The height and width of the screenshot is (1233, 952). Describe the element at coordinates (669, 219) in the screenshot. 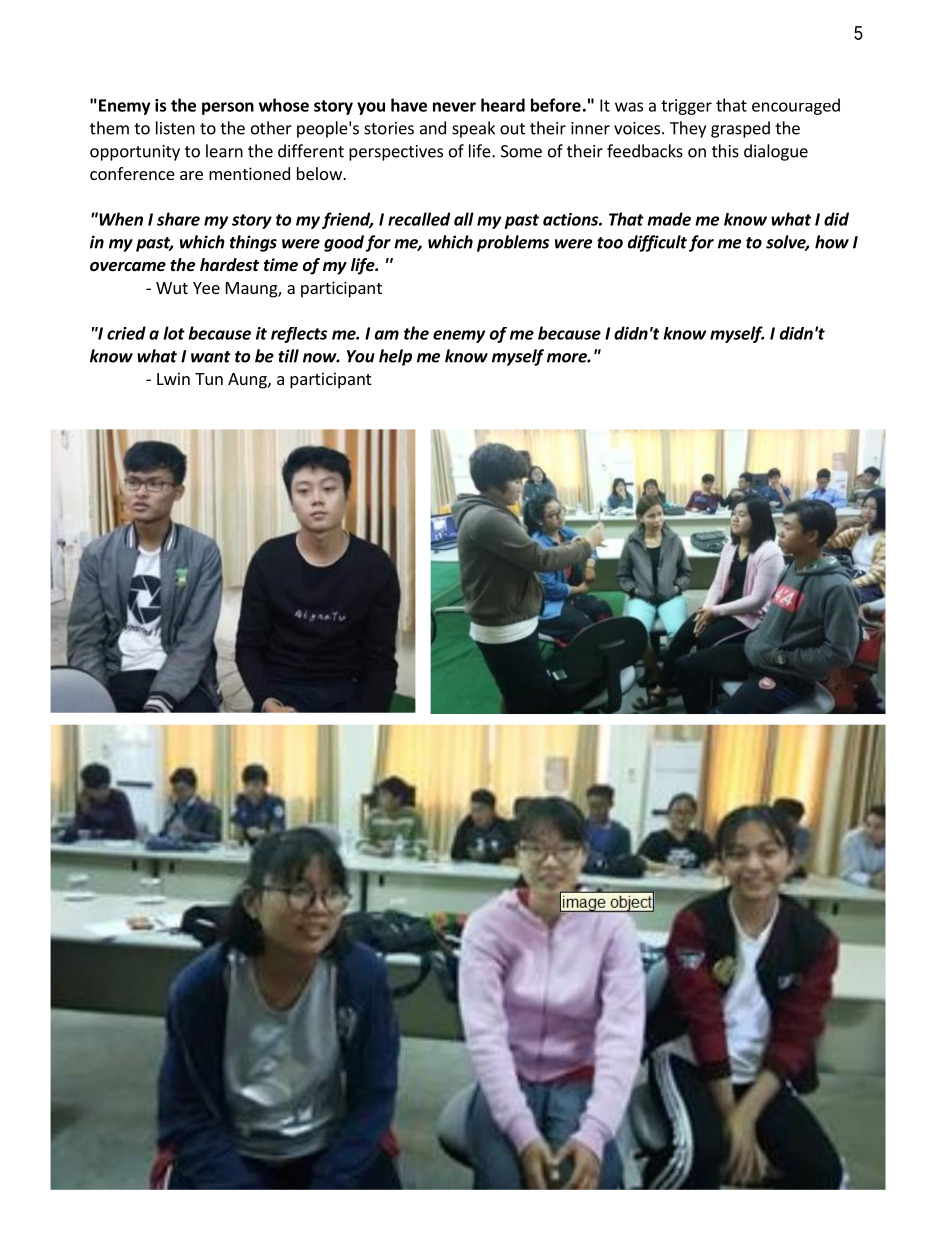

I see `made` at that location.
